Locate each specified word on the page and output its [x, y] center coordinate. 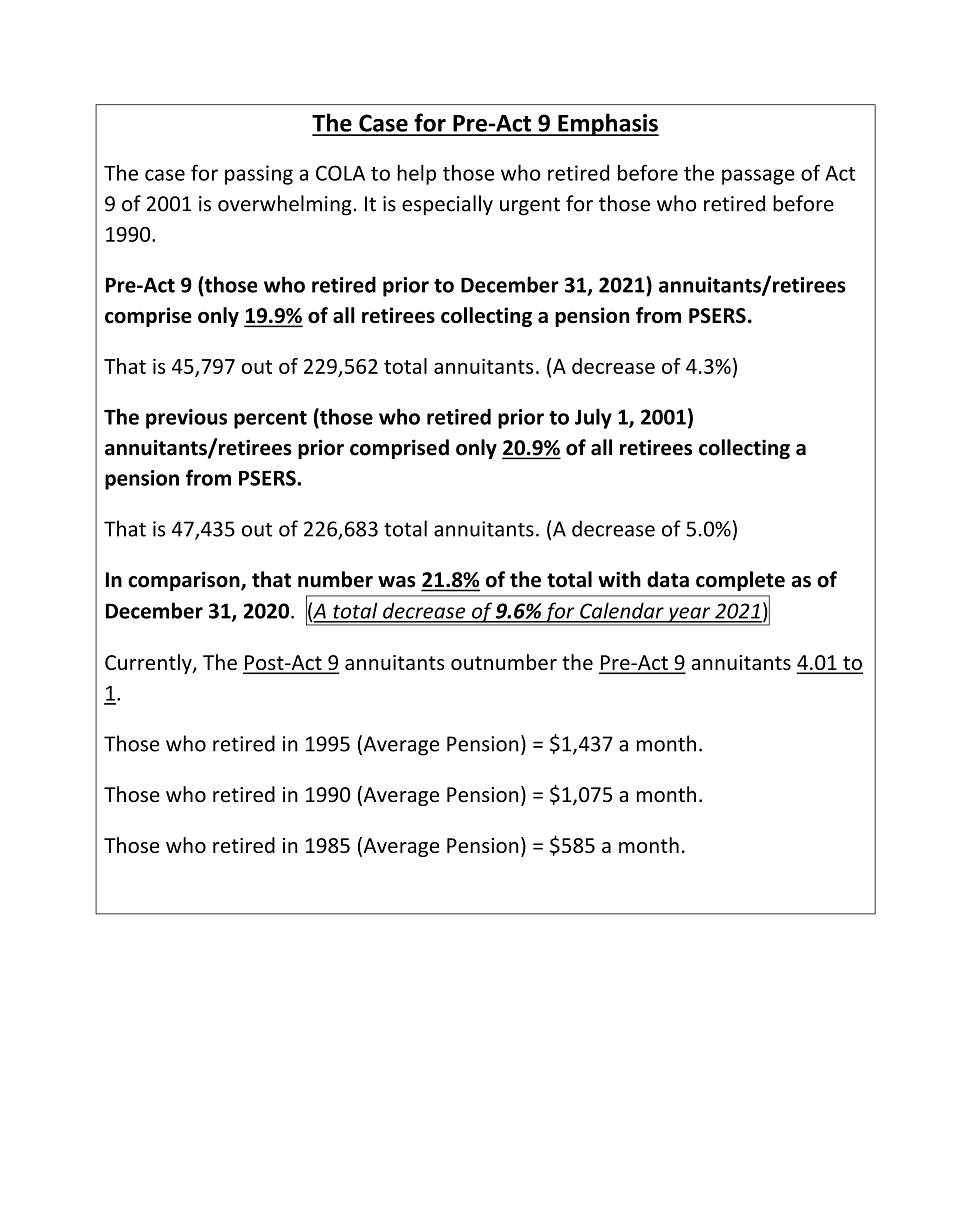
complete [740, 581]
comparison [185, 581]
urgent [530, 206]
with [619, 579]
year [689, 616]
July [593, 418]
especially [447, 205]
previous [186, 419]
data [668, 579]
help [416, 174]
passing [259, 175]
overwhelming [285, 205]
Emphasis [607, 124]
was [397, 582]
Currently [149, 664]
